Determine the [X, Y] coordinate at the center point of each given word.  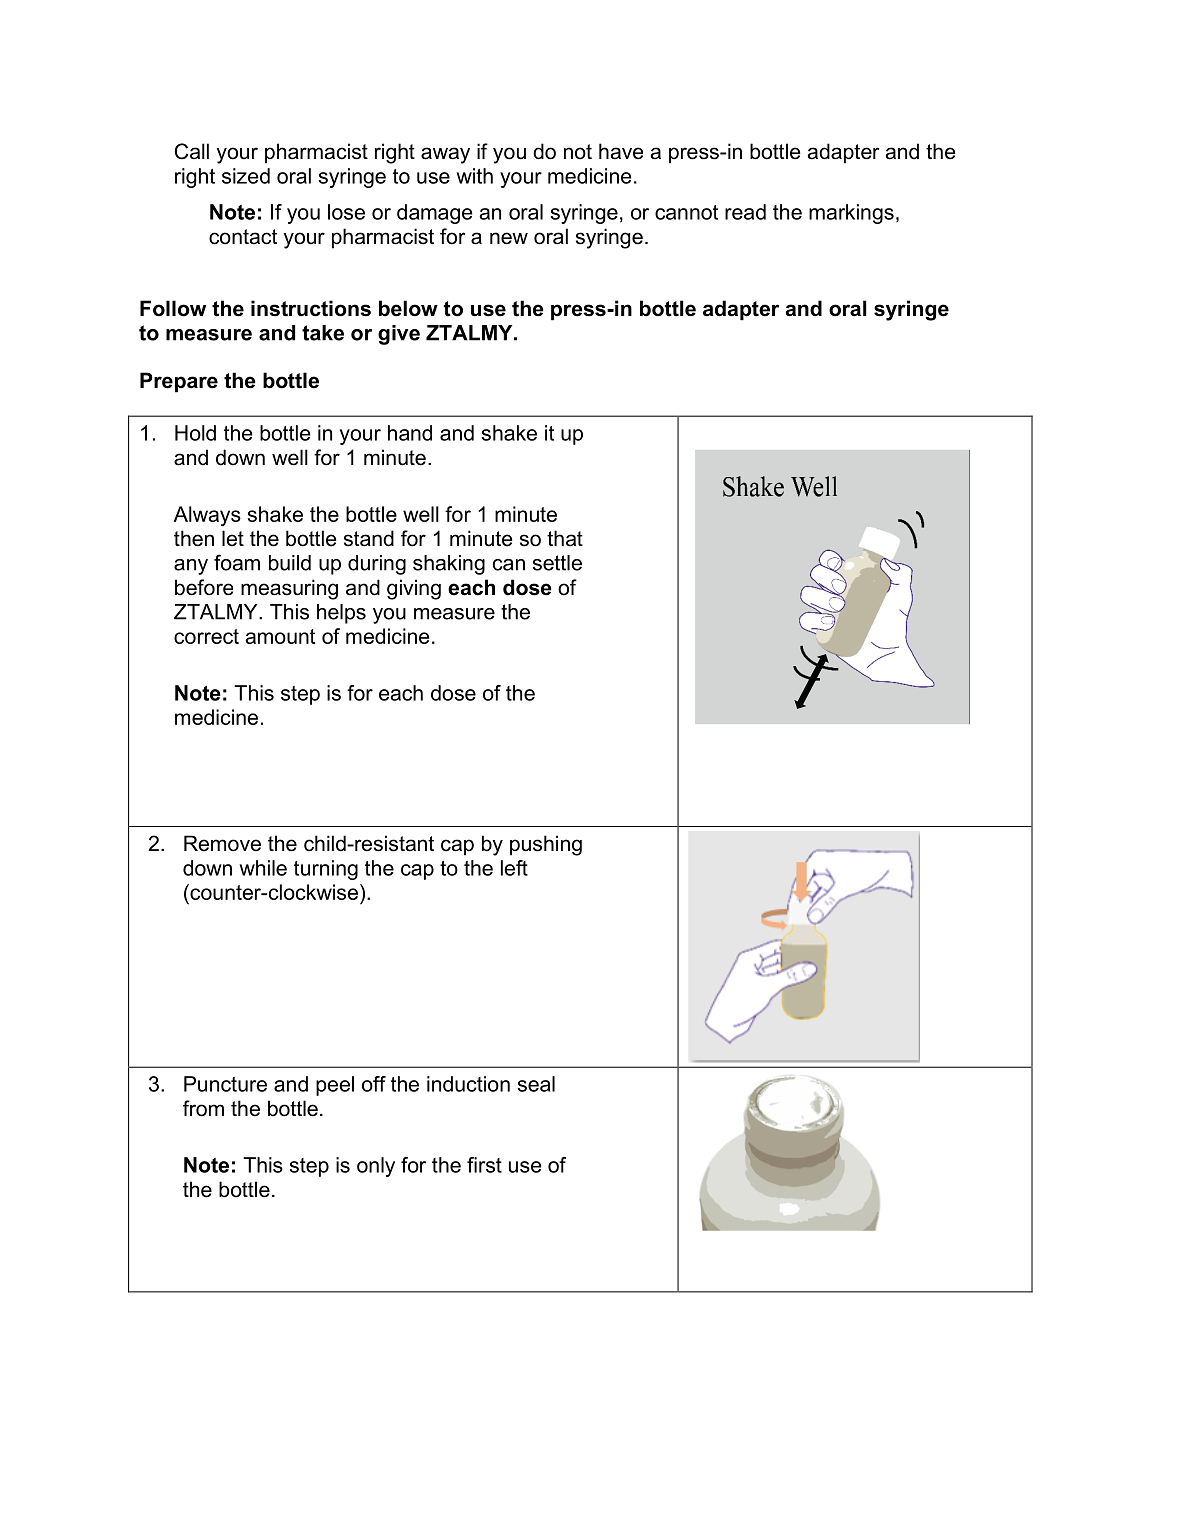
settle [557, 563]
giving [414, 589]
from [203, 1108]
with [474, 176]
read [745, 212]
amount [280, 636]
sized [246, 176]
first [484, 1165]
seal [536, 1084]
